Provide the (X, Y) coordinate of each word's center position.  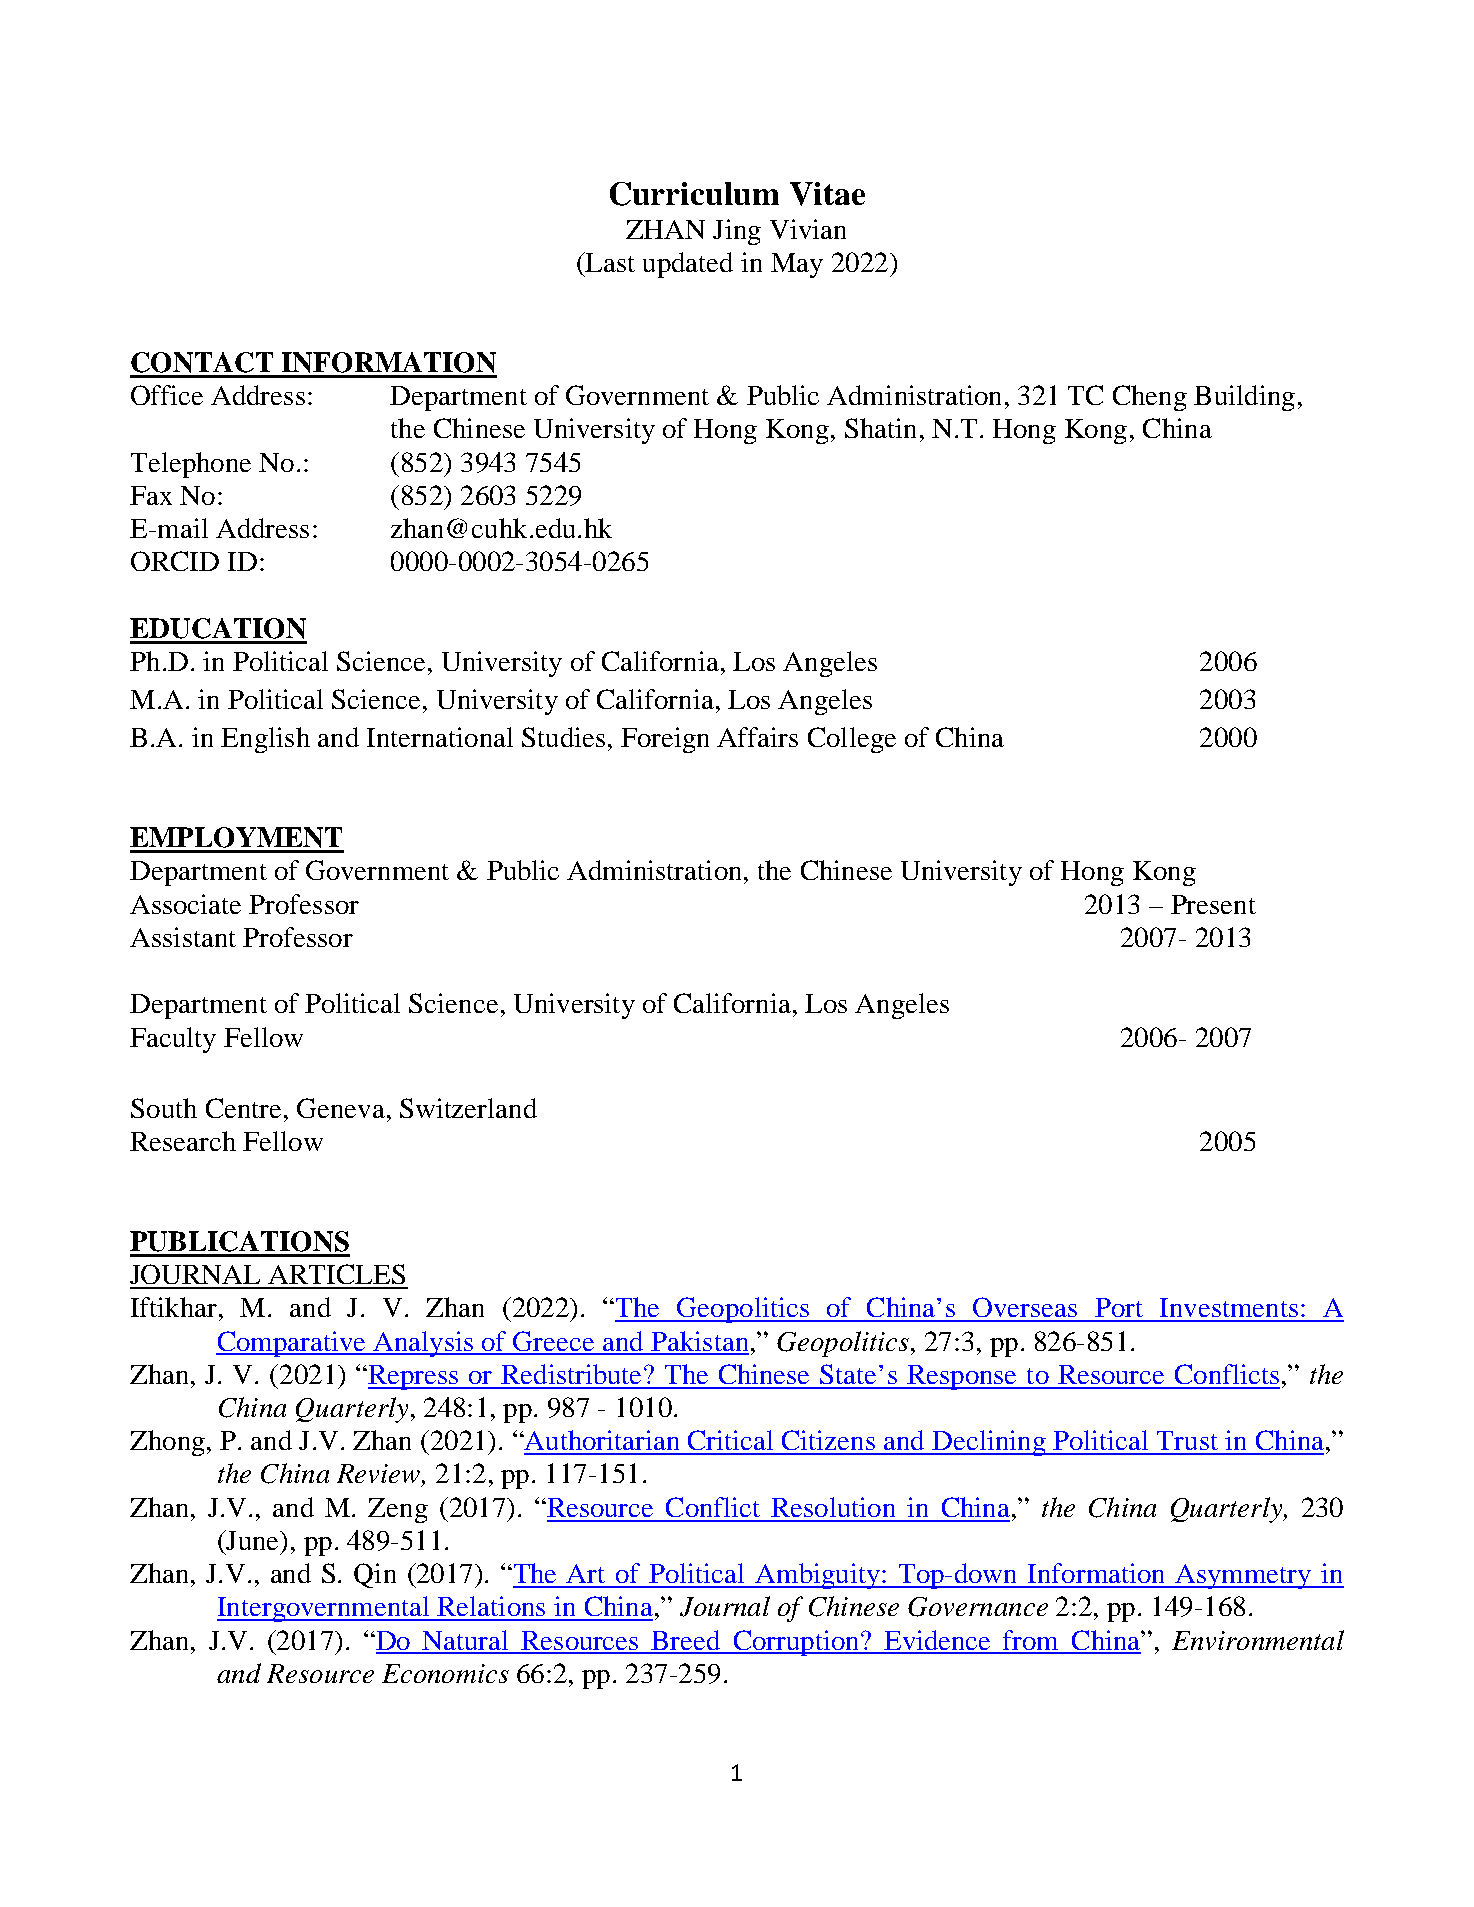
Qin (375, 1575)
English (265, 740)
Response (962, 1377)
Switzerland (468, 1108)
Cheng (1150, 398)
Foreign (665, 740)
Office (167, 395)
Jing (737, 232)
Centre (243, 1108)
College (852, 740)
